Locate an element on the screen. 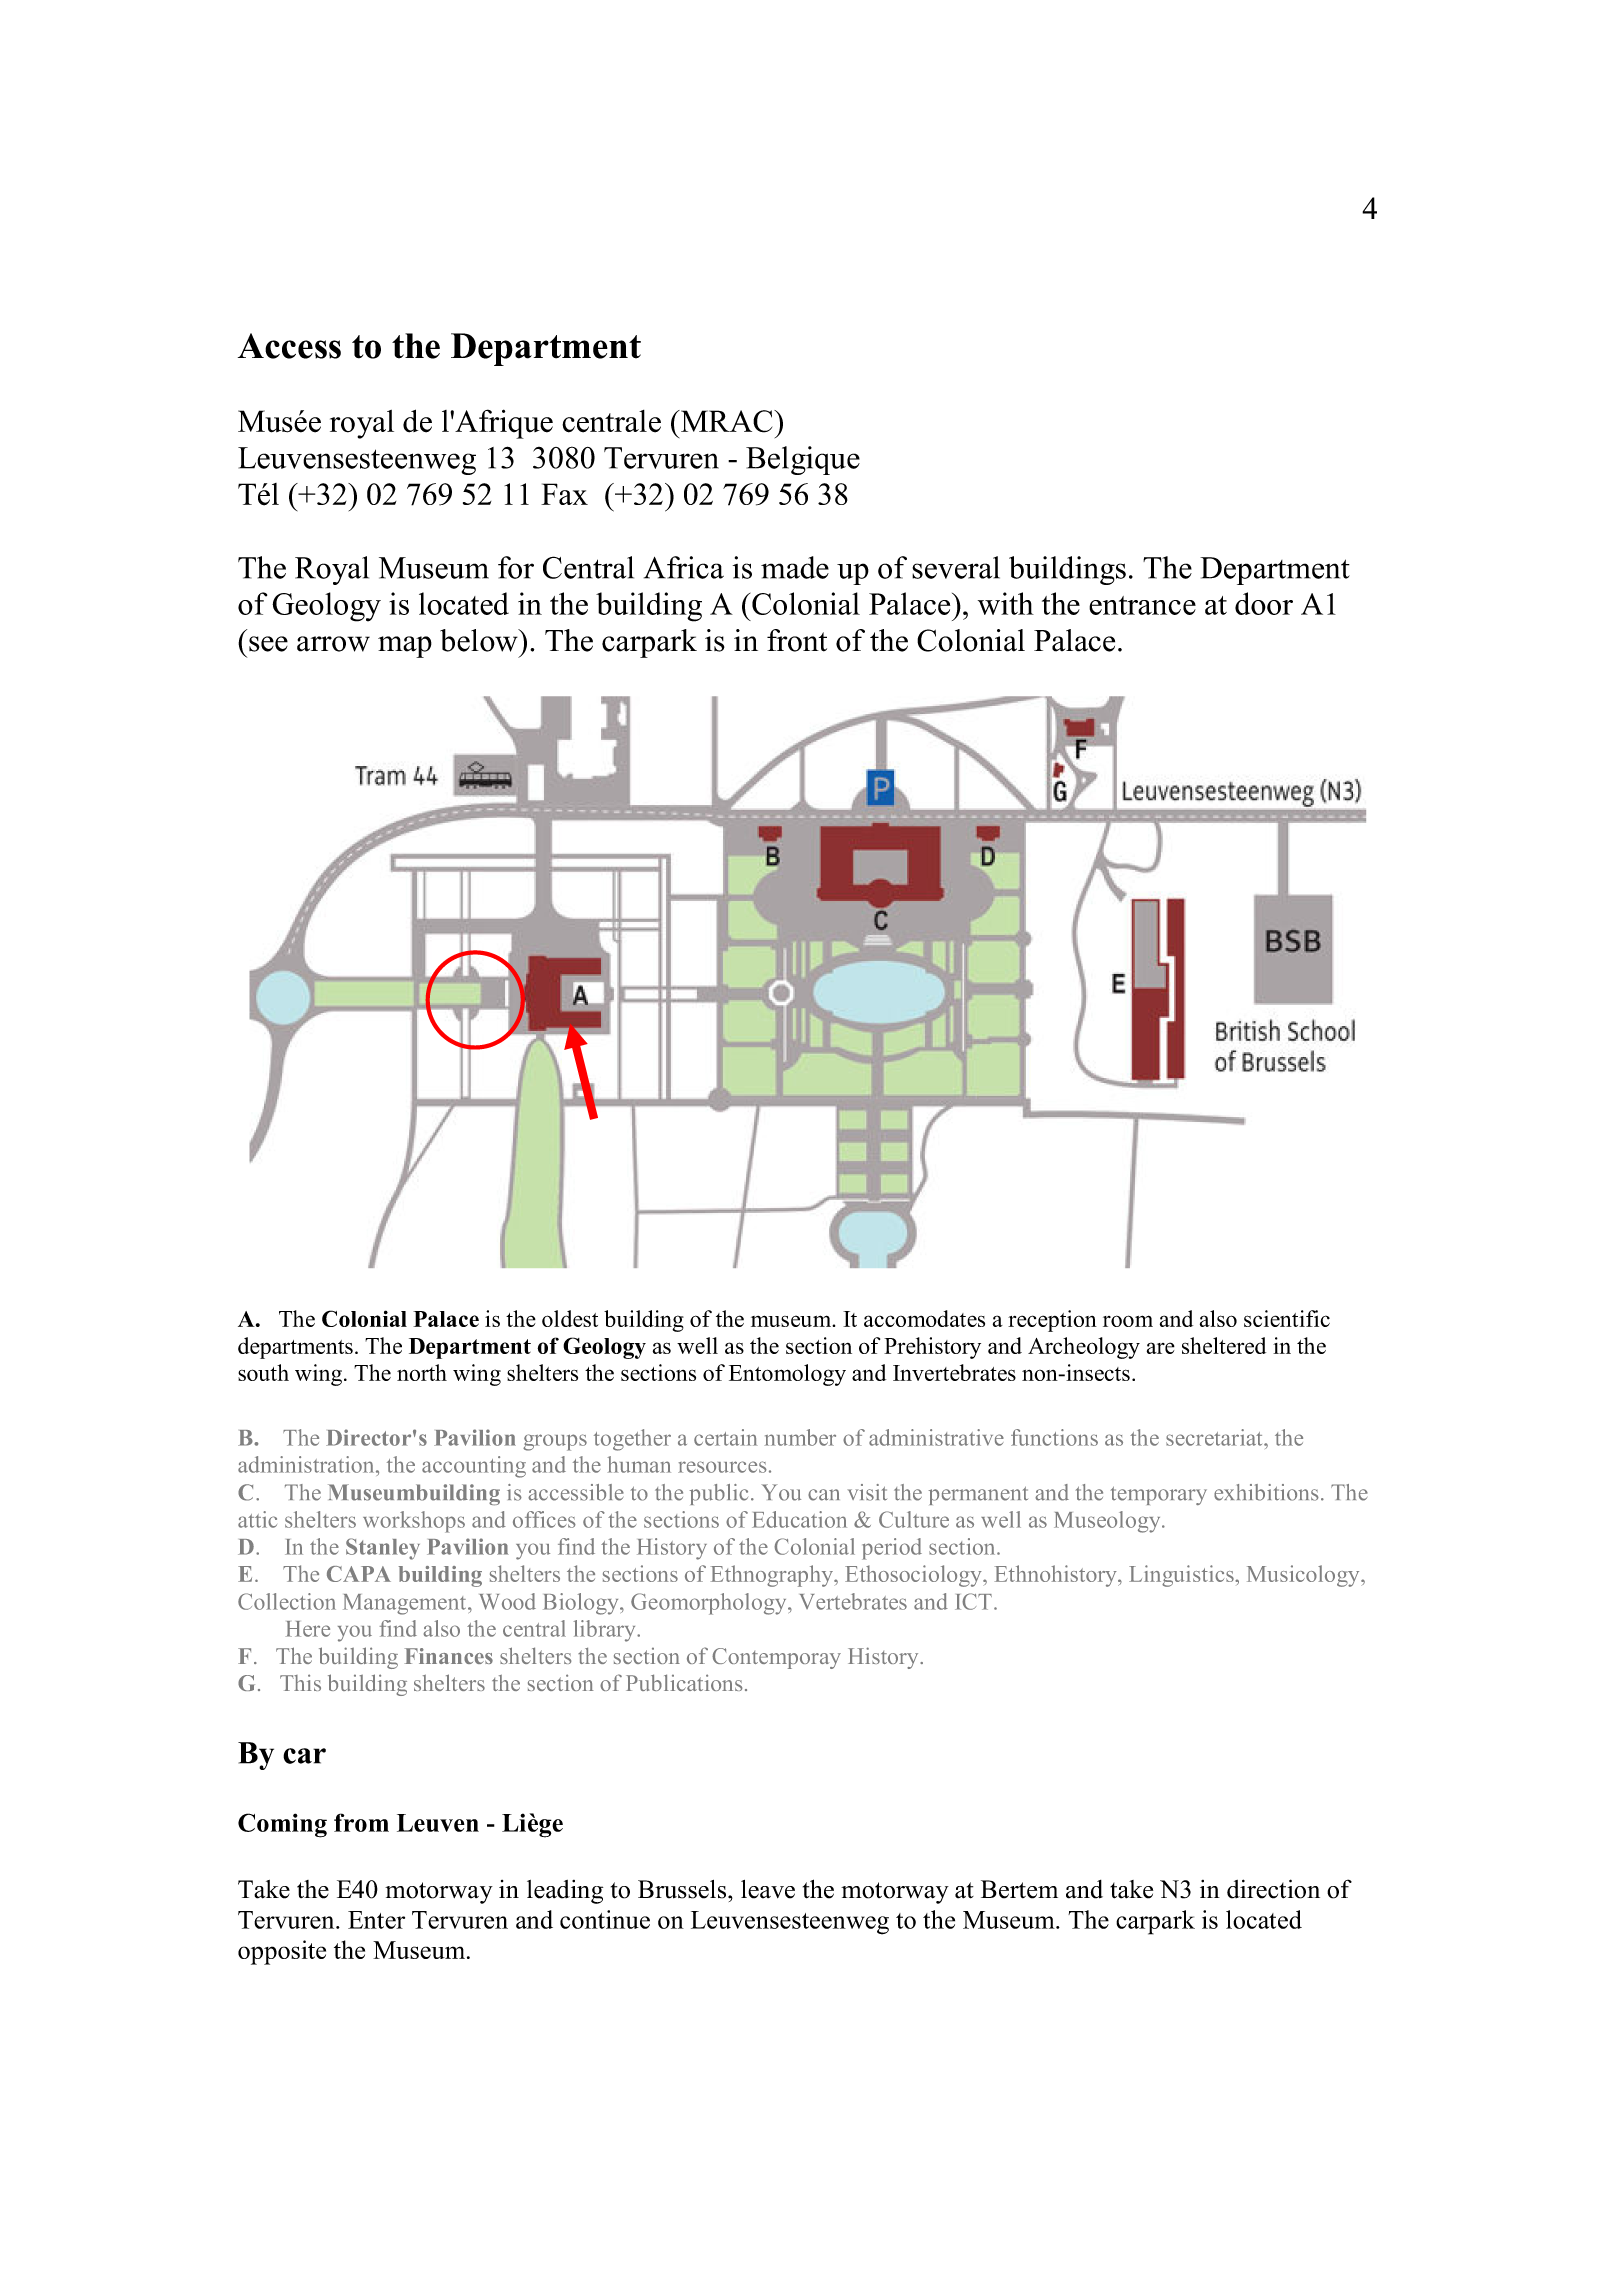 The height and width of the screenshot is (2284, 1614). direction is located at coordinates (1273, 1889).
